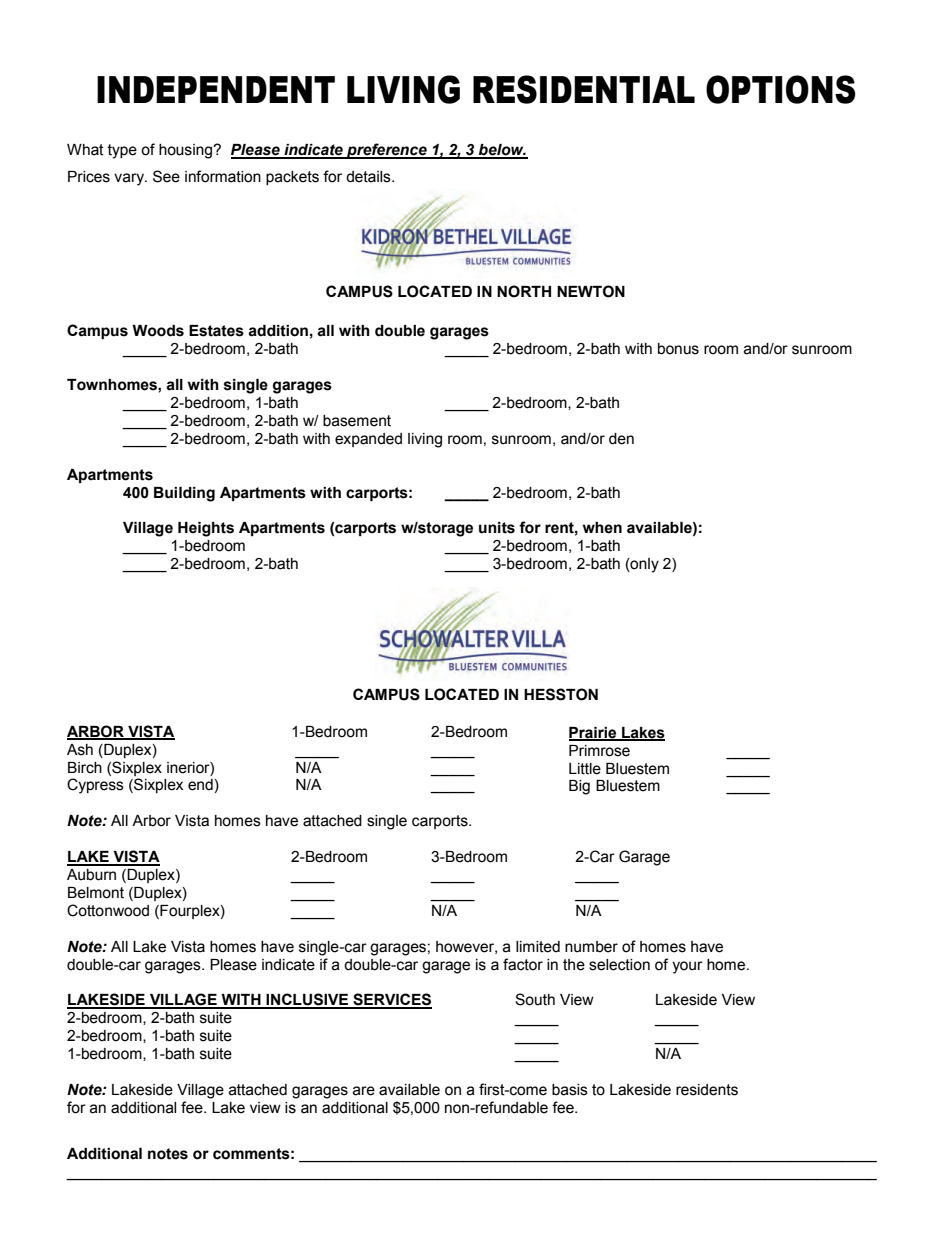 The image size is (952, 1233). What do you see at coordinates (781, 89) in the document?
I see `OPTIONS` at bounding box center [781, 89].
